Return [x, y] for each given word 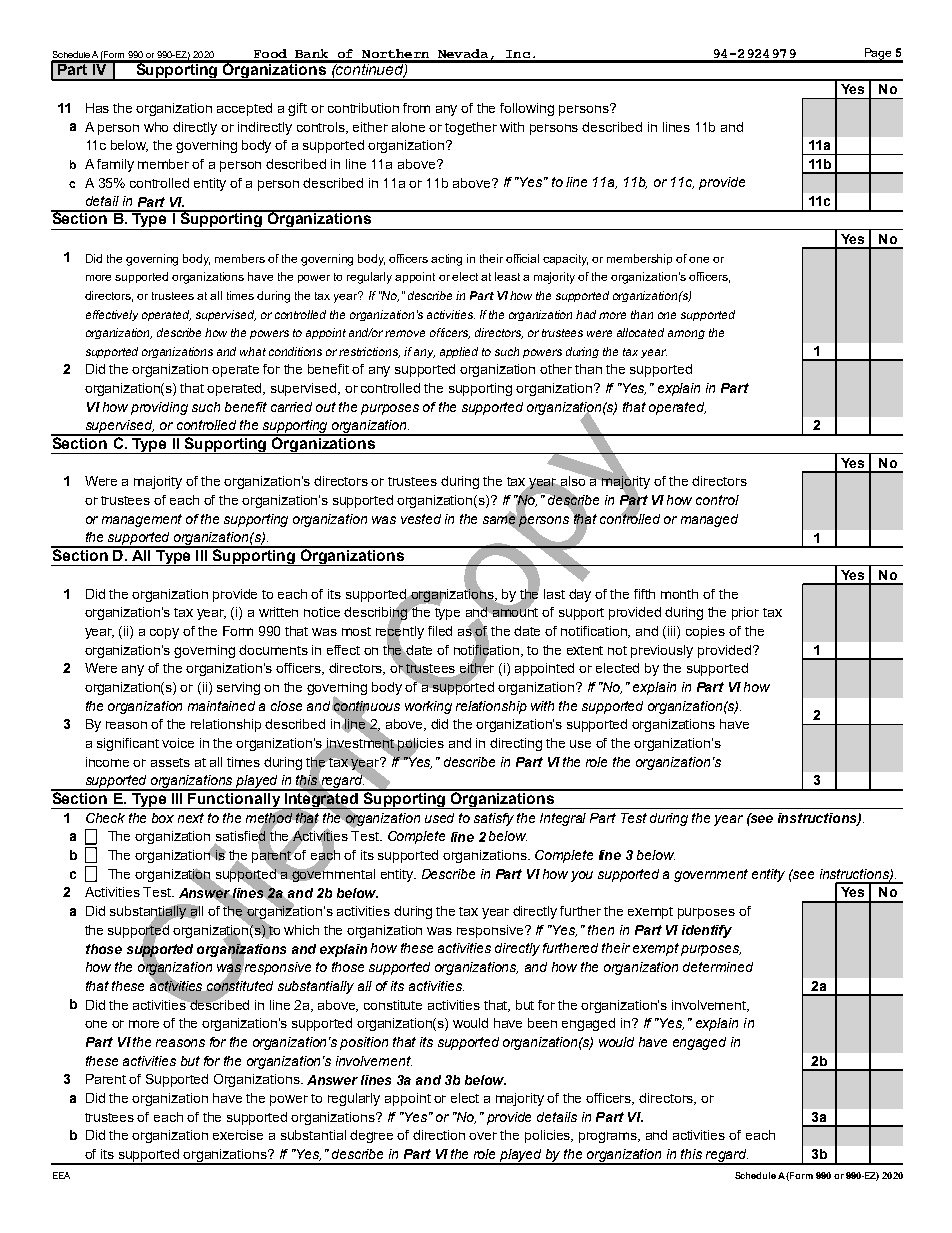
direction [439, 1135]
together [471, 128]
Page [878, 55]
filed [440, 631]
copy [164, 633]
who [156, 127]
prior [745, 613]
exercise [238, 1135]
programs [609, 1137]
